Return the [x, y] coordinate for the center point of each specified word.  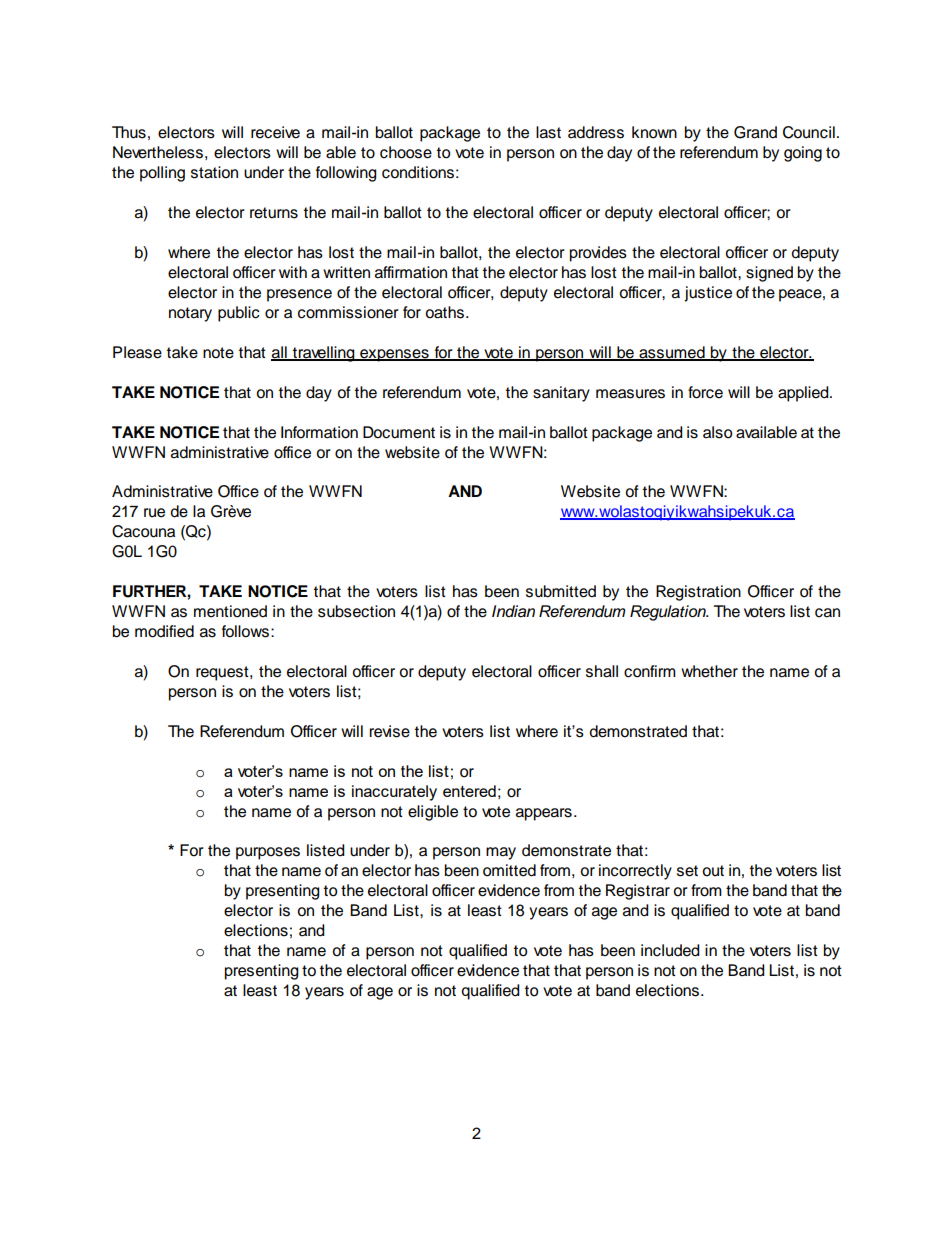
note [218, 353]
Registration [698, 593]
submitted [561, 591]
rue [154, 513]
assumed [672, 353]
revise [389, 731]
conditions [418, 172]
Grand [755, 132]
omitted [509, 870]
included [670, 950]
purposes [268, 853]
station [214, 172]
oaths [446, 312]
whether [709, 671]
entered [469, 791]
